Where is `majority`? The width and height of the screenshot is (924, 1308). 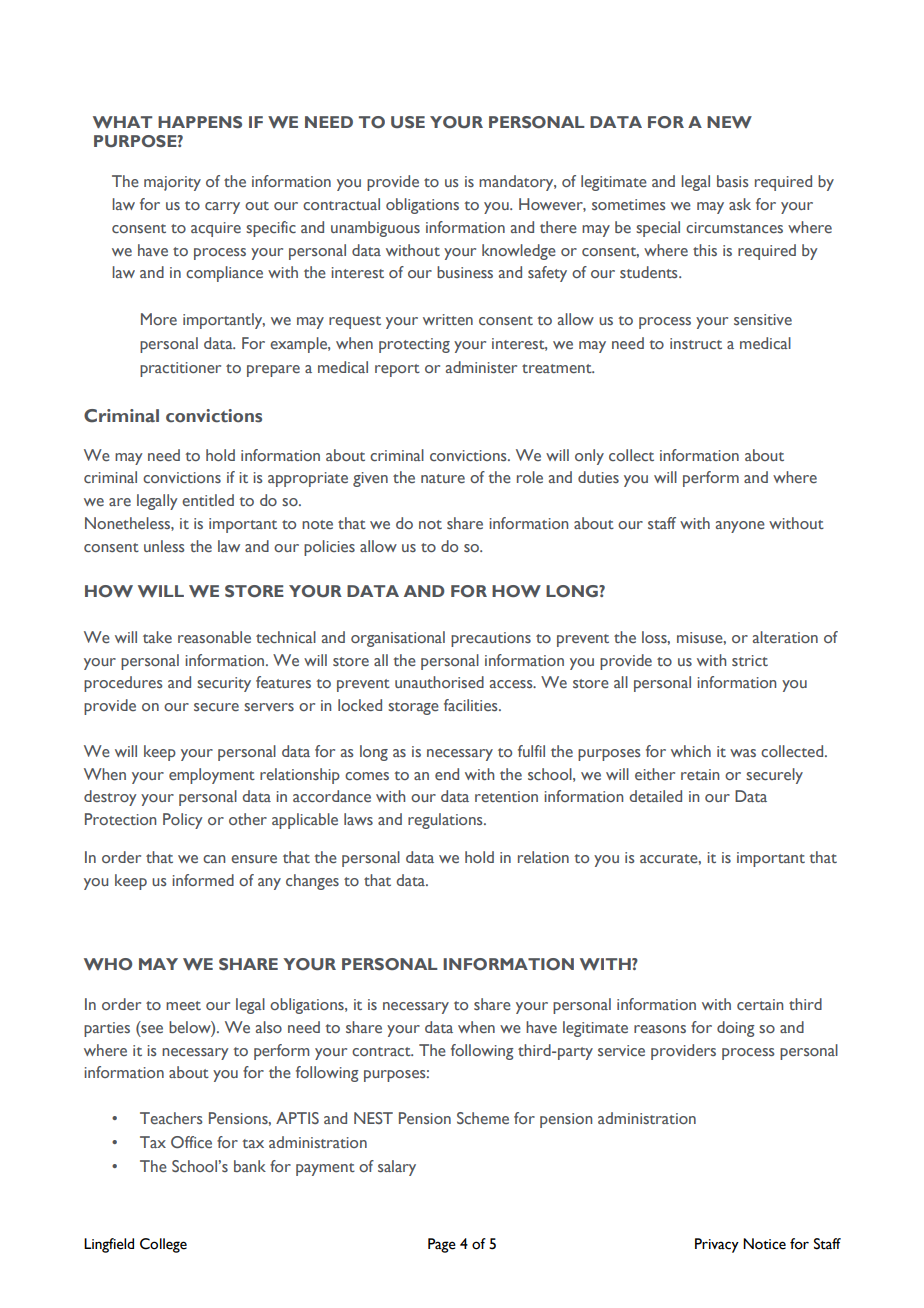 majority is located at coordinates (172, 183).
